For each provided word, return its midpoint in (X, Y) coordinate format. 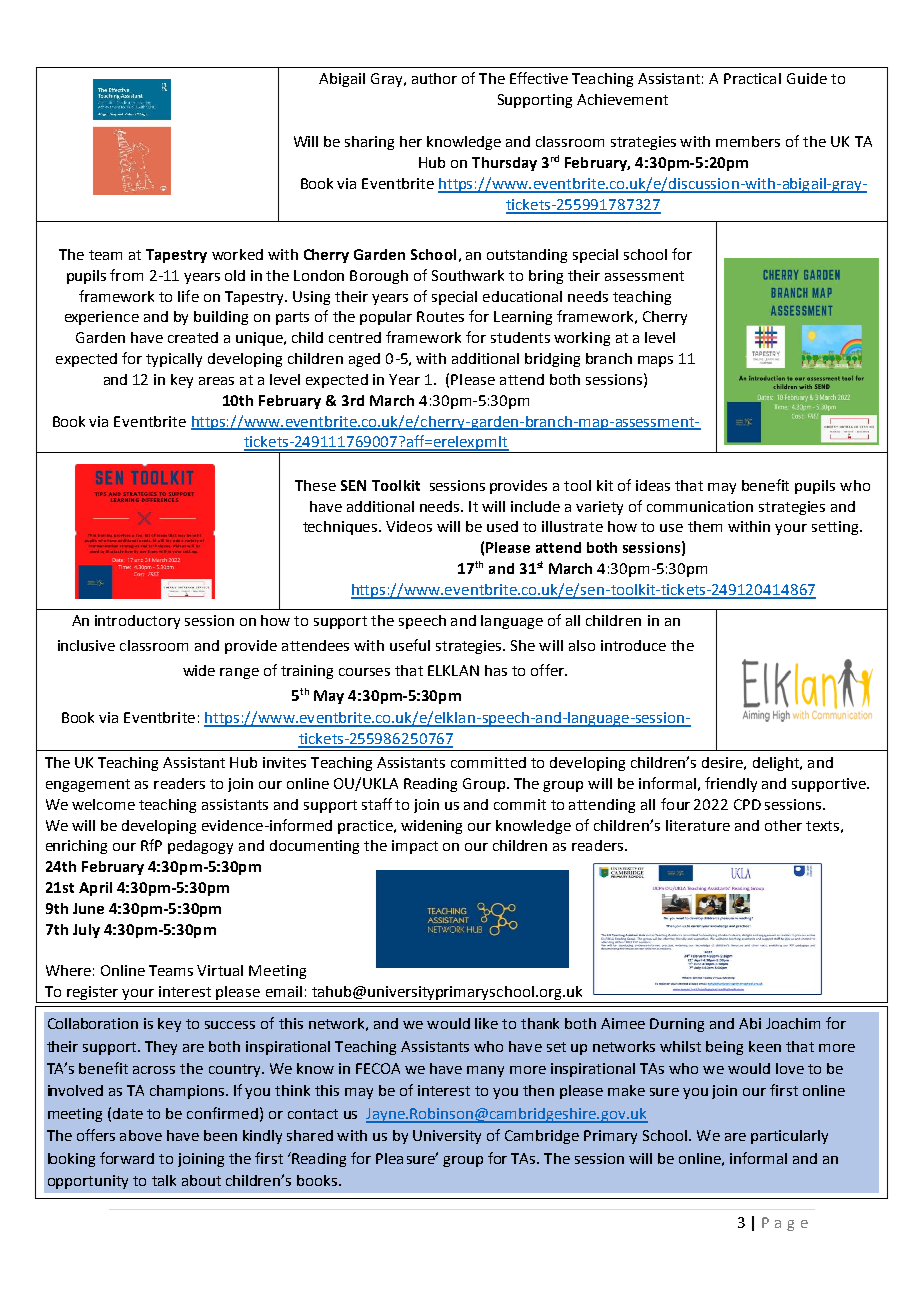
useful (410, 645)
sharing (369, 143)
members (748, 141)
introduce (633, 645)
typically (174, 360)
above (141, 1135)
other (783, 825)
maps (655, 361)
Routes (440, 316)
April (95, 889)
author (434, 78)
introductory (137, 622)
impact (415, 847)
